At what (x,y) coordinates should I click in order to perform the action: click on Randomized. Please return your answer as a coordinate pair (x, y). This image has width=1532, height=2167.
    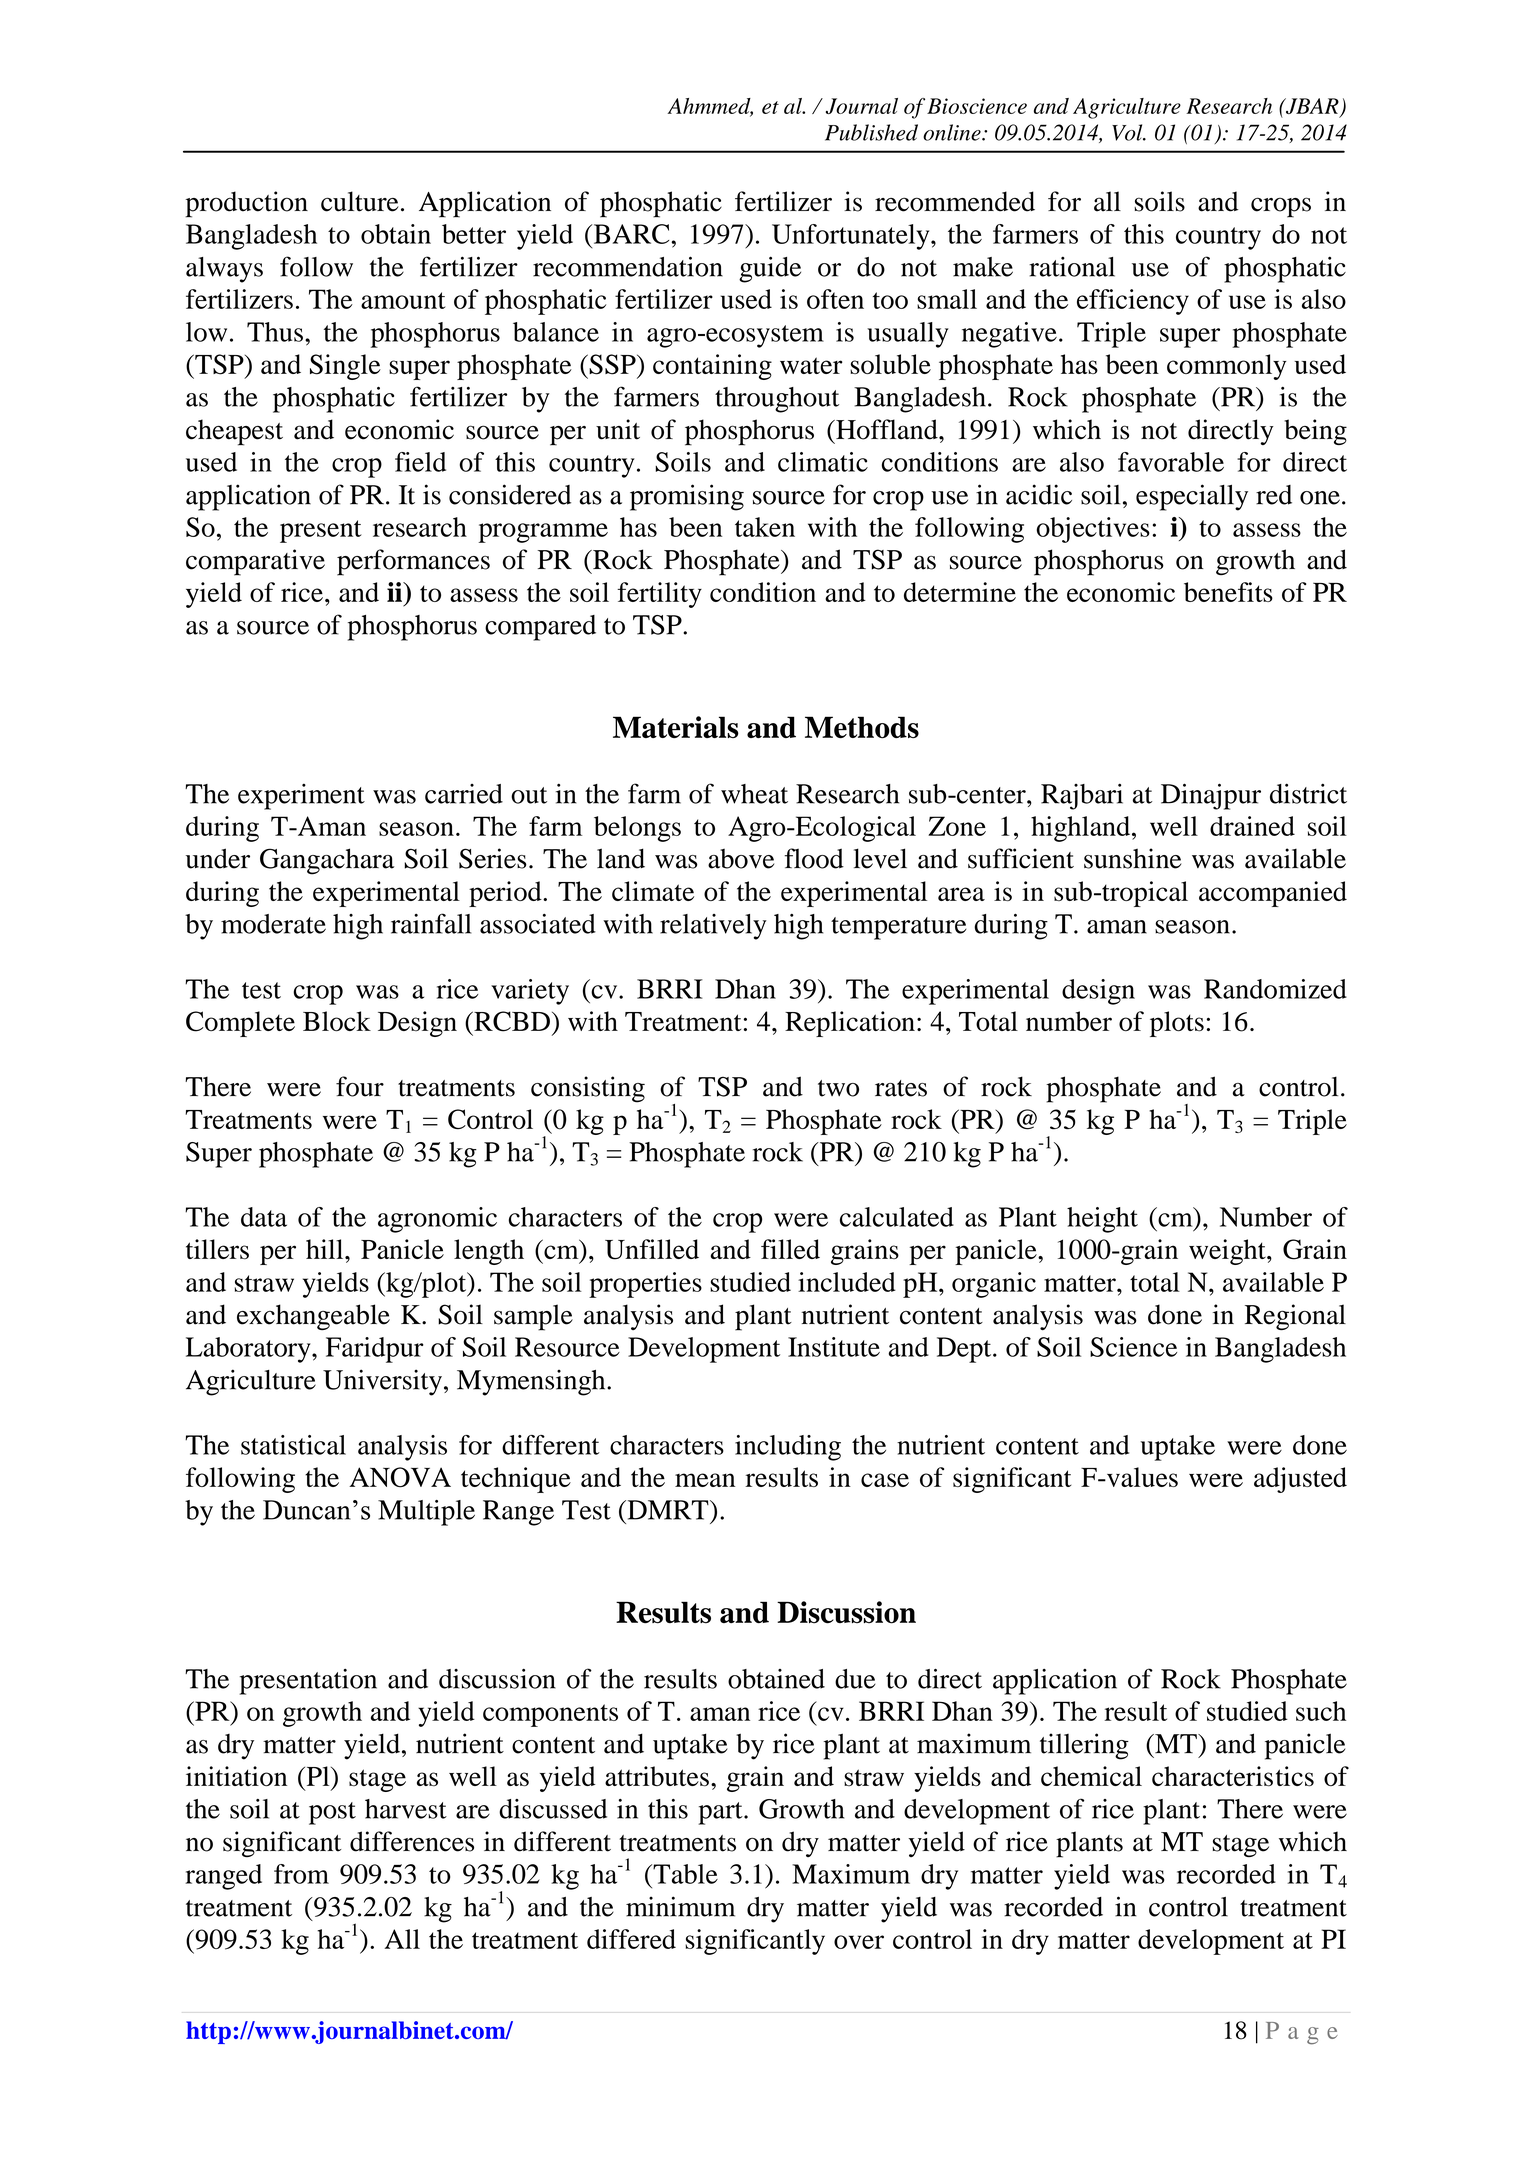
    Looking at the image, I should click on (1275, 989).
